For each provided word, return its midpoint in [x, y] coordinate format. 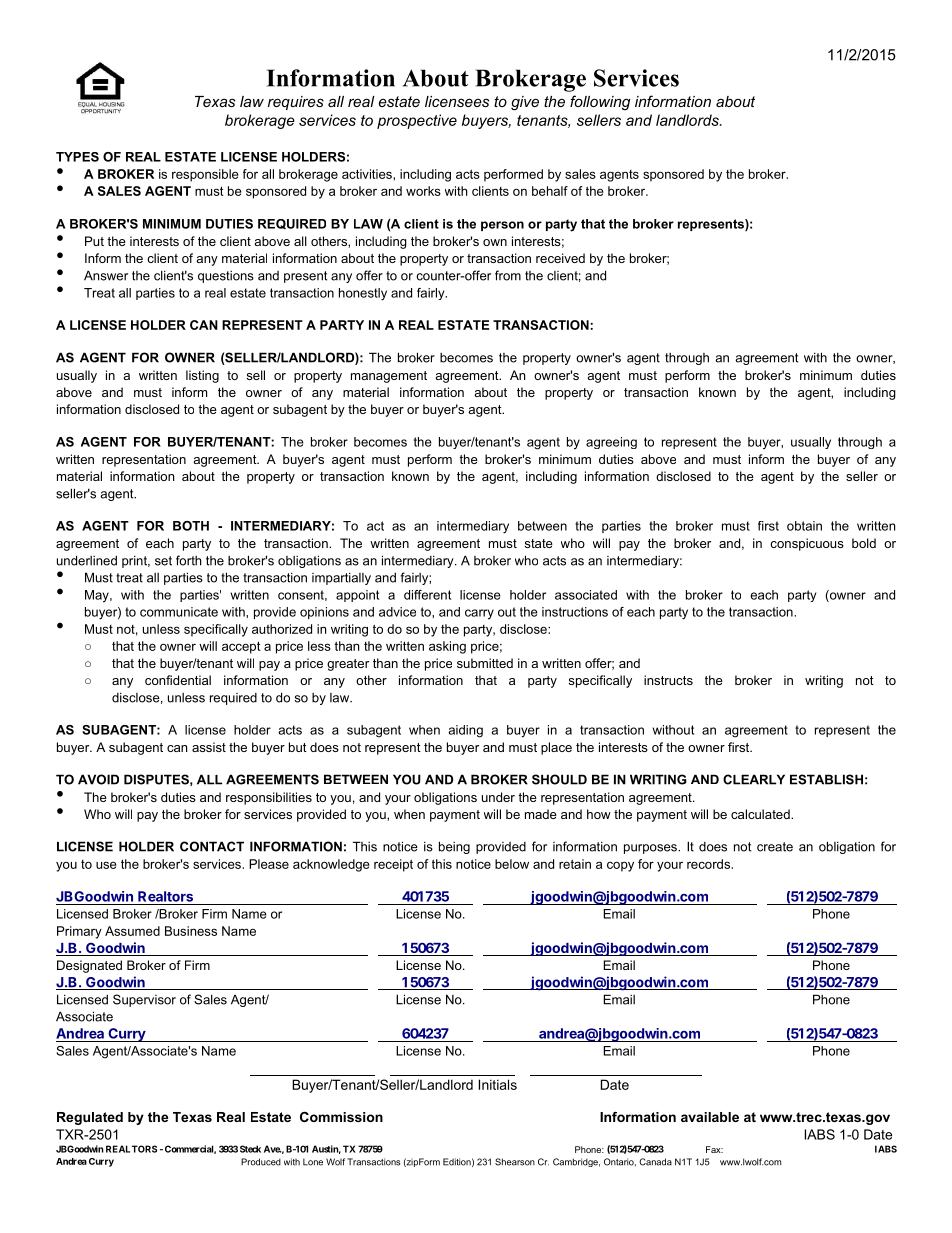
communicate [179, 612]
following [600, 103]
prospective [417, 121]
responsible [205, 175]
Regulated [90, 1118]
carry [479, 614]
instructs [668, 680]
